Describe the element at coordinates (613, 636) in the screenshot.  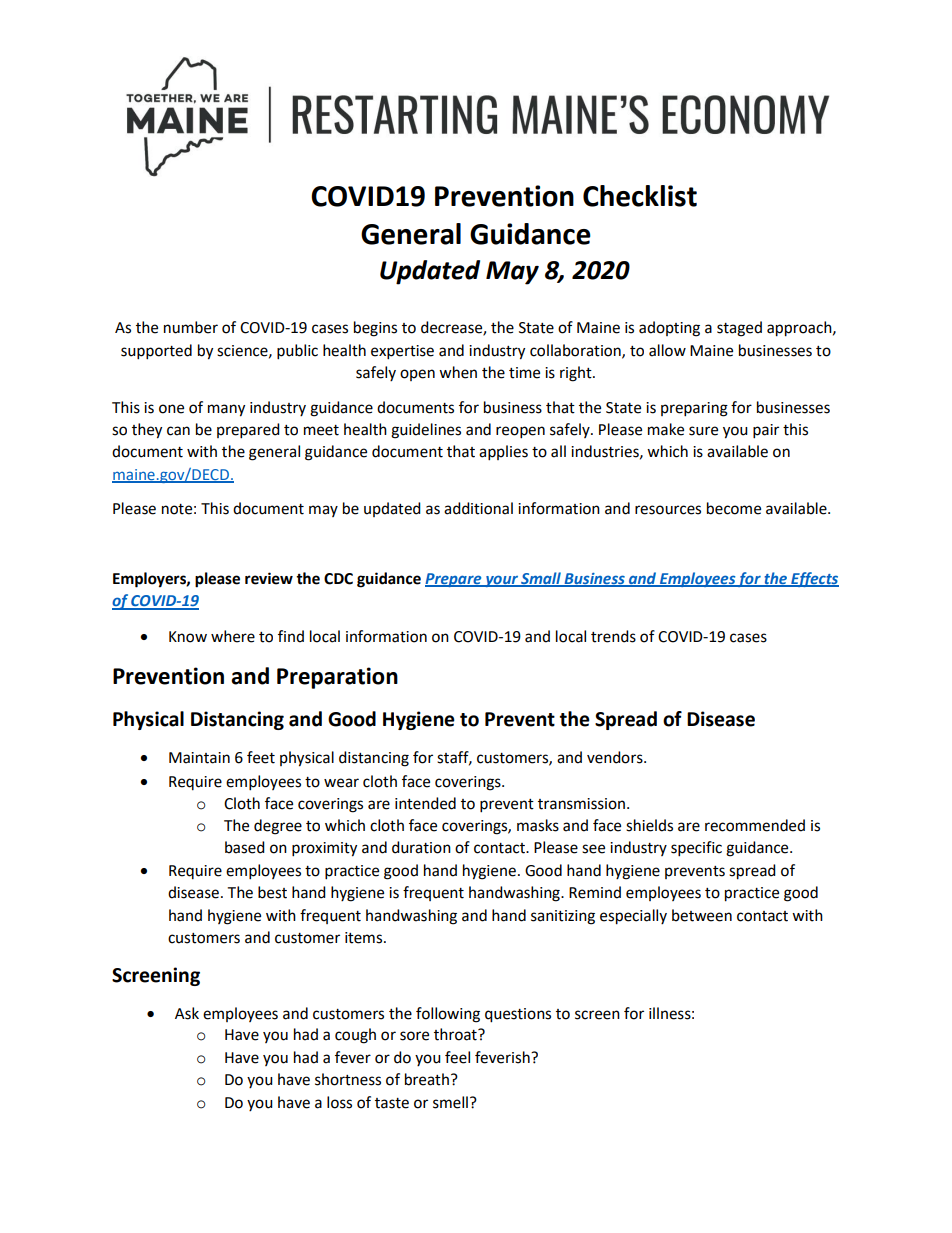
I see `trends` at that location.
